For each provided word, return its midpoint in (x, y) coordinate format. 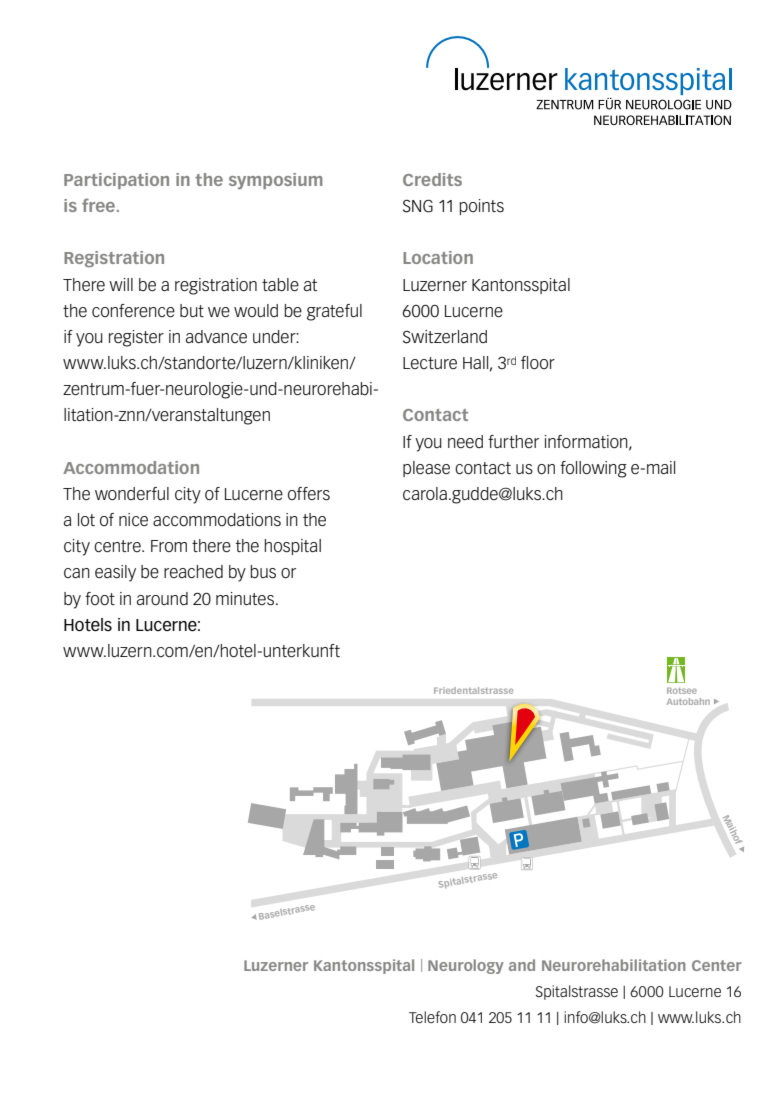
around (162, 598)
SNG (418, 206)
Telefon (432, 1017)
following (593, 469)
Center (717, 965)
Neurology (466, 966)
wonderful (132, 493)
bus (263, 572)
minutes (246, 599)
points (482, 207)
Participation (116, 181)
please (426, 469)
